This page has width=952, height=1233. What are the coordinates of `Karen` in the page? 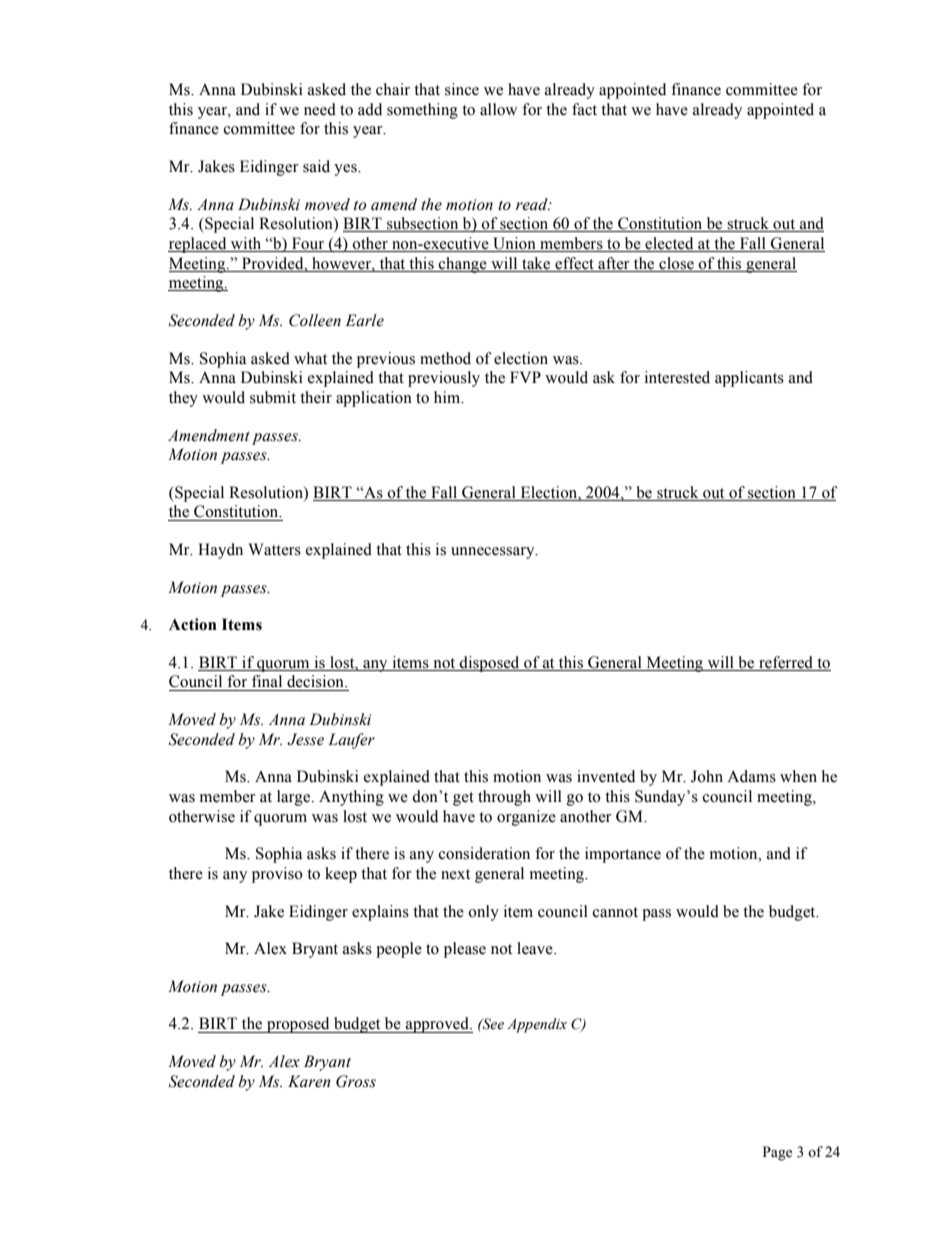 It's located at (309, 1081).
